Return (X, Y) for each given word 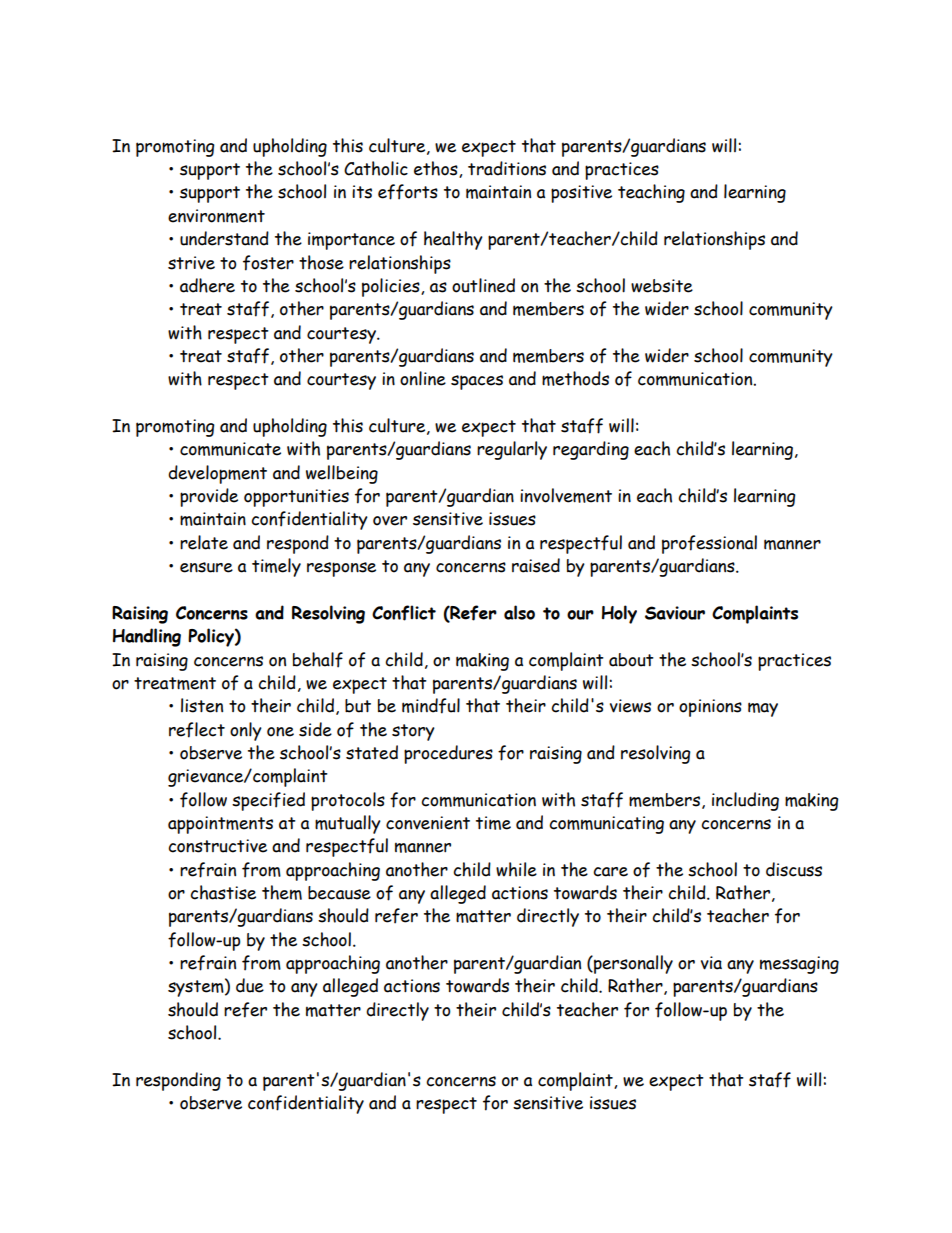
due (250, 985)
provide (209, 497)
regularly (512, 450)
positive (581, 194)
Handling (147, 637)
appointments (220, 825)
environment (216, 216)
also (519, 612)
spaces (477, 382)
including (745, 801)
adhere (207, 285)
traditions (507, 168)
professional (709, 544)
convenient (428, 823)
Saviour (675, 613)
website (662, 286)
